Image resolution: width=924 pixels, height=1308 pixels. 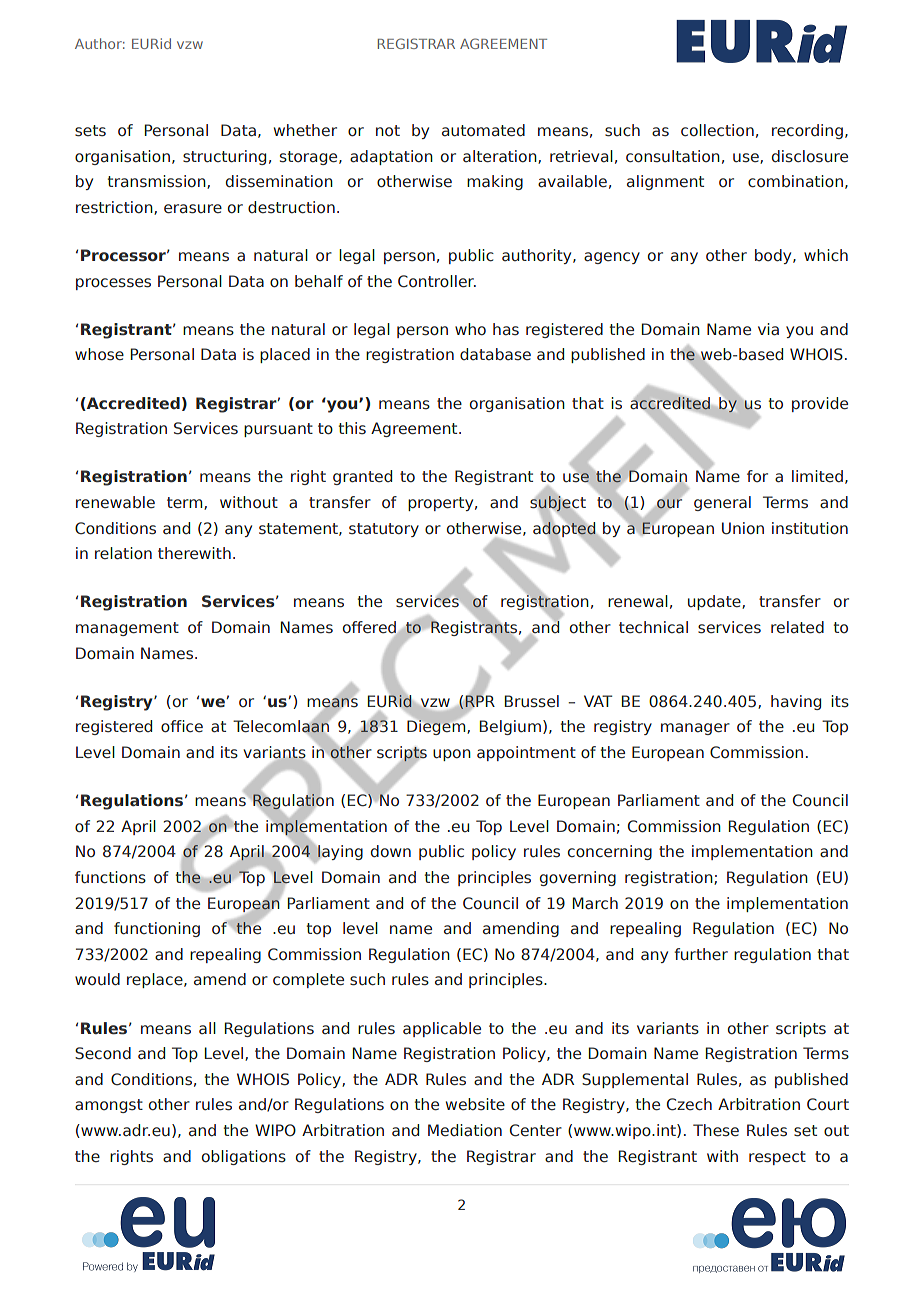 What do you see at coordinates (797, 627) in the screenshot?
I see `related` at bounding box center [797, 627].
